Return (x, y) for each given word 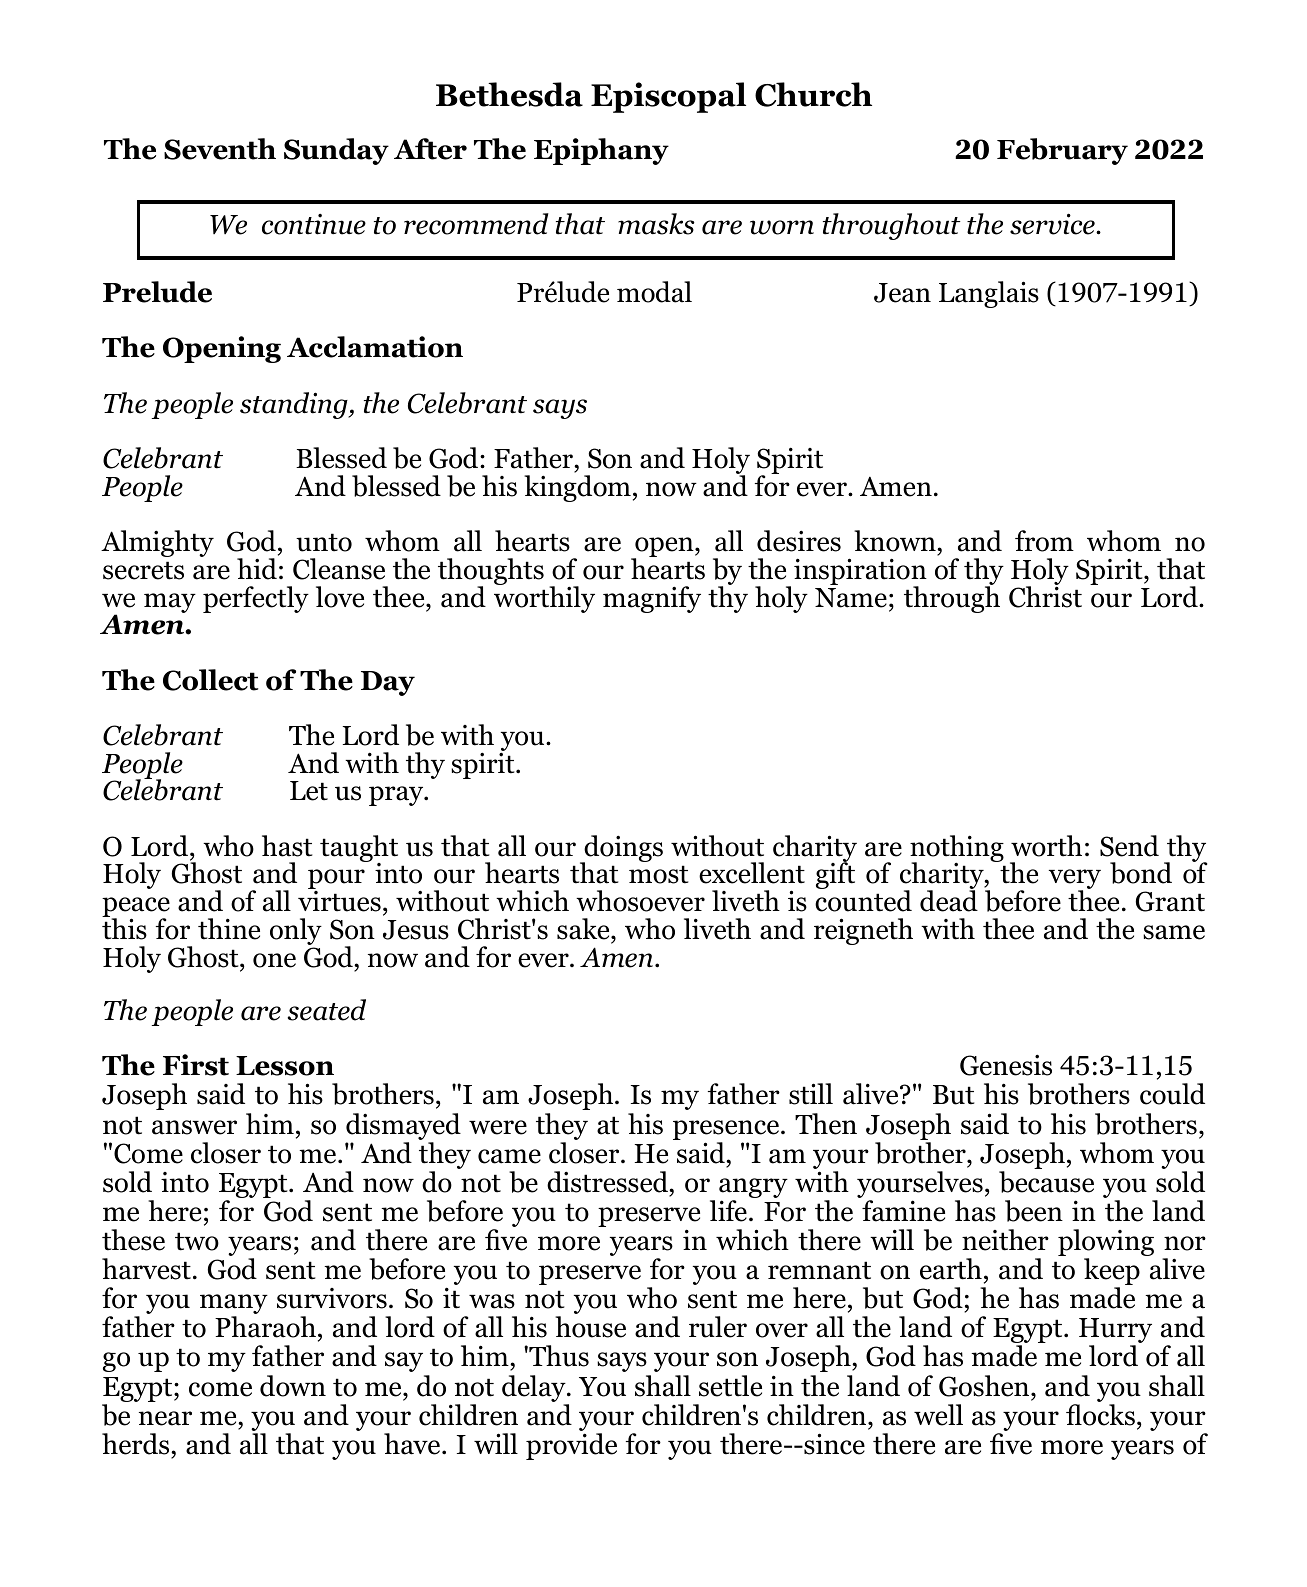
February (1062, 151)
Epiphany (601, 151)
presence (726, 1130)
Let (309, 791)
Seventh (220, 149)
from (1044, 541)
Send (1129, 846)
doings (622, 850)
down (293, 1386)
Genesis (1006, 1065)
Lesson (285, 1066)
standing (295, 405)
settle (730, 1386)
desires (799, 541)
